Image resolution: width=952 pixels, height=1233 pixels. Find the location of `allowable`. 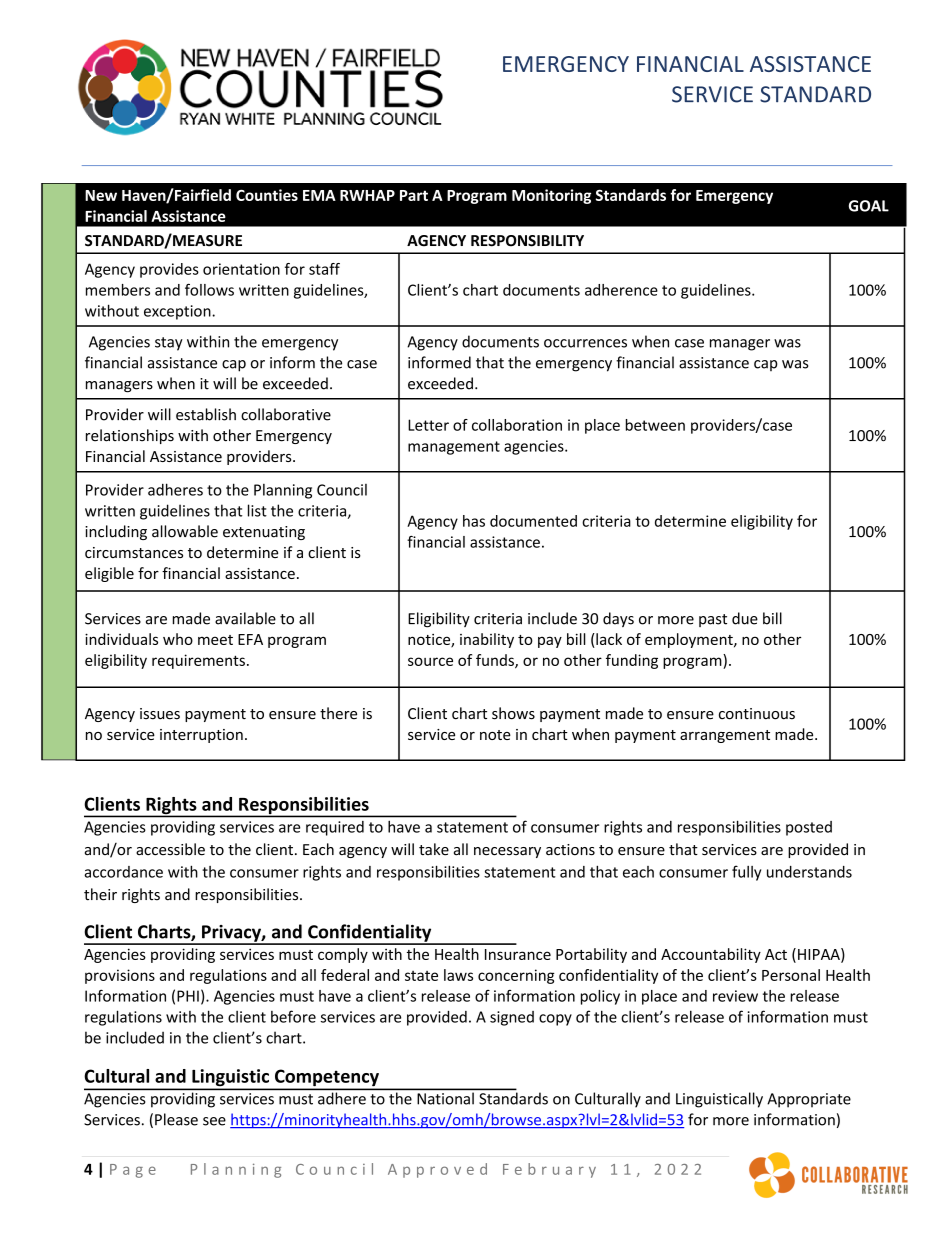

allowable is located at coordinates (185, 531).
